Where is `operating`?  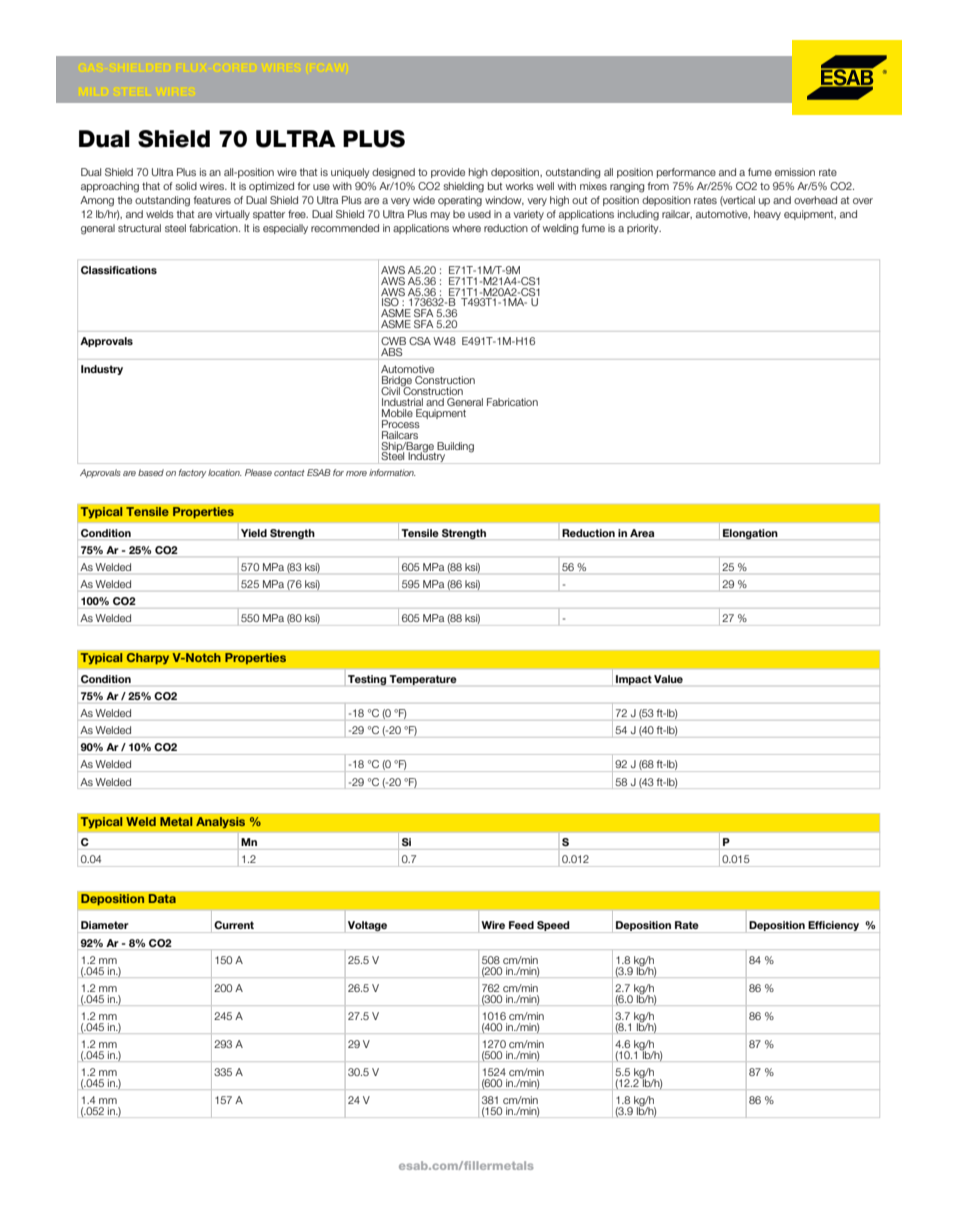
operating is located at coordinates (460, 201).
